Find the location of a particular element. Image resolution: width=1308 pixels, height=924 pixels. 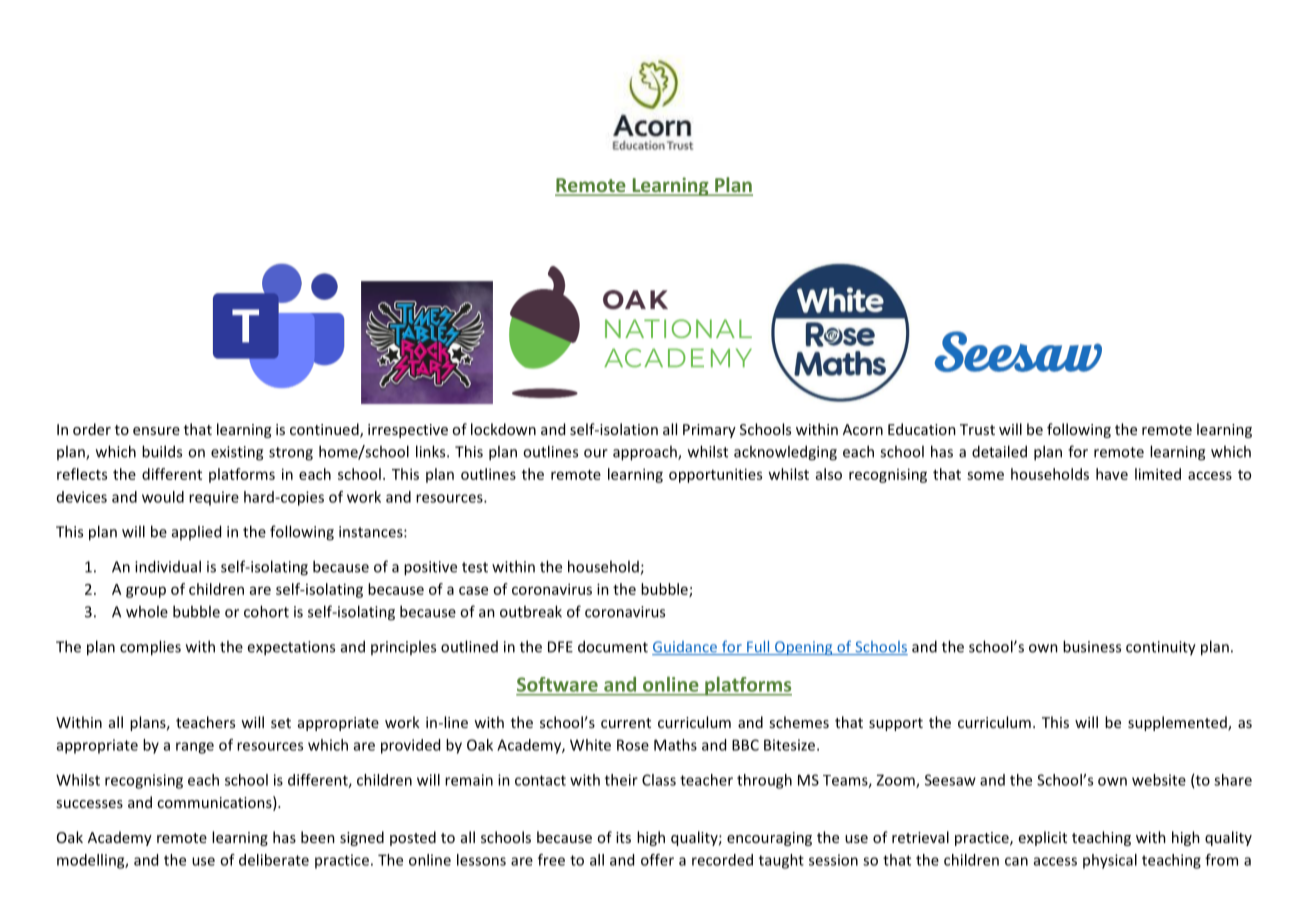

individual is located at coordinates (168, 566).
